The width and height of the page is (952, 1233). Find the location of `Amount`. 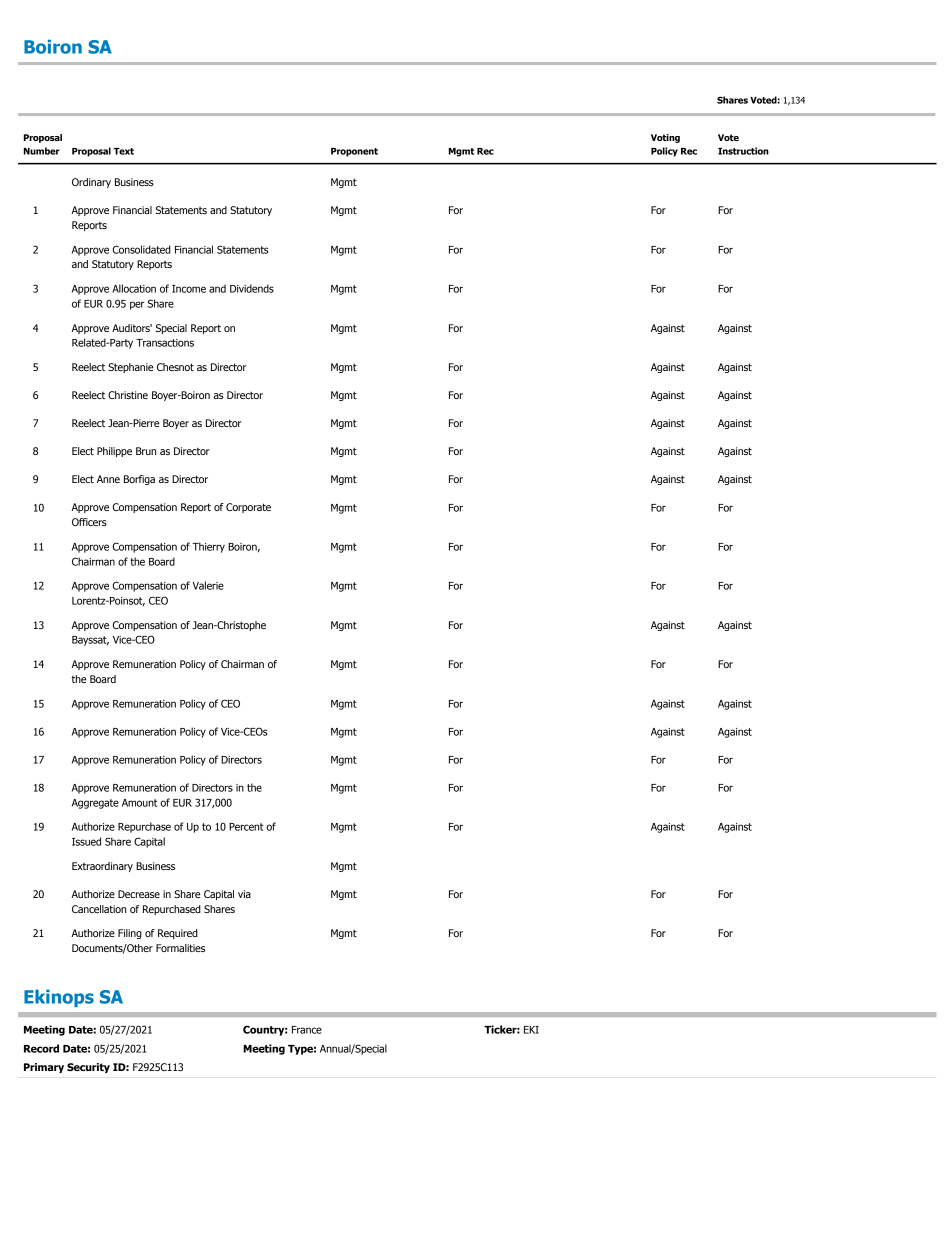

Amount is located at coordinates (140, 803).
